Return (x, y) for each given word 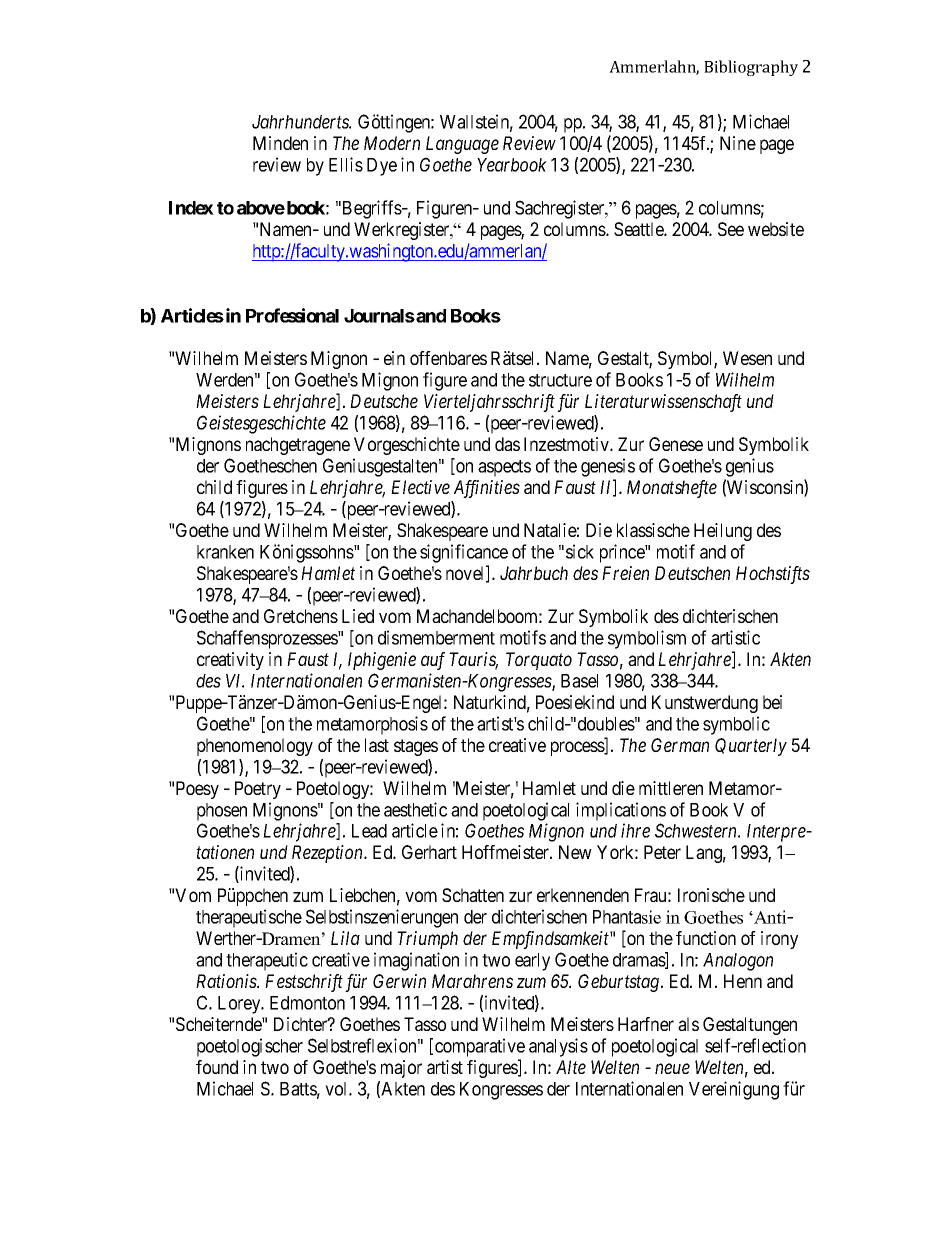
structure (560, 380)
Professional (292, 315)
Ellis (346, 164)
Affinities (487, 489)
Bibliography (751, 68)
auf (433, 661)
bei (772, 702)
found (217, 1067)
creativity (230, 661)
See (731, 229)
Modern (392, 143)
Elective (420, 487)
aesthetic (415, 809)
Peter (662, 852)
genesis (608, 467)
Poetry (258, 790)
